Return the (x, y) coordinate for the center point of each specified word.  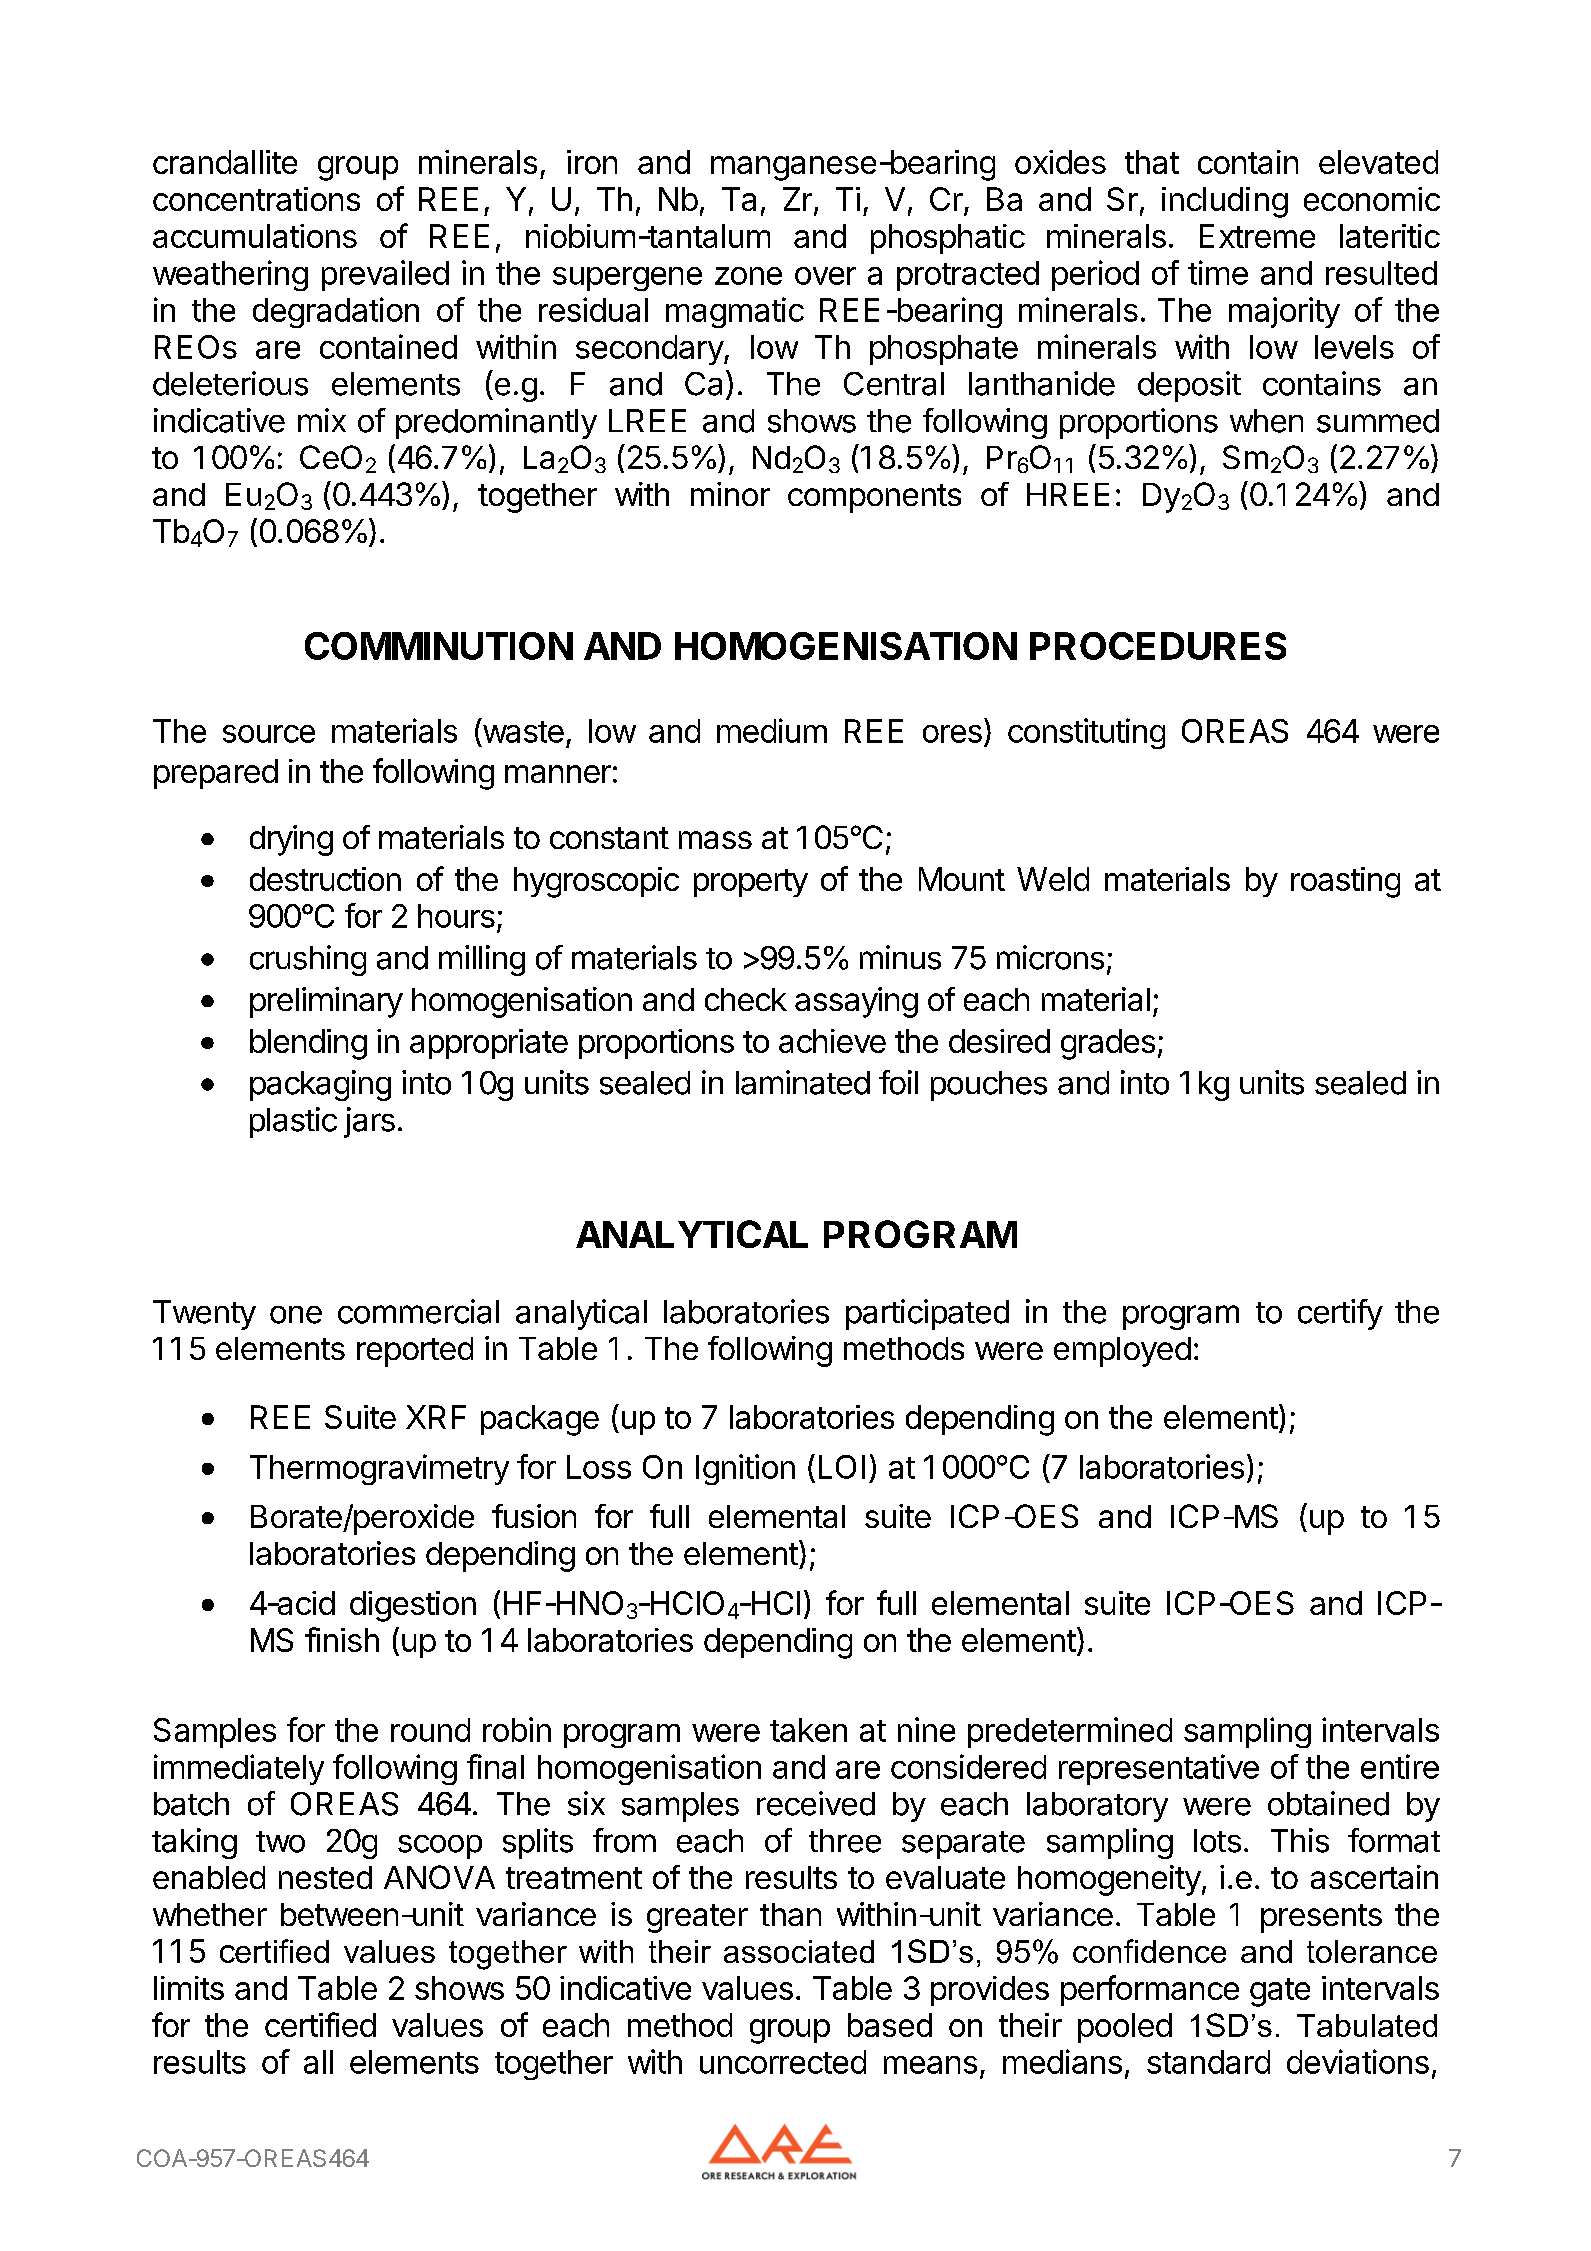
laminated (803, 1082)
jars (369, 1122)
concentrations (256, 199)
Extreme (1257, 236)
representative (1159, 1769)
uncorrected (783, 2062)
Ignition (745, 1469)
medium (772, 730)
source (269, 734)
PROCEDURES (1158, 646)
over (825, 276)
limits (189, 1988)
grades (1108, 1044)
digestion (413, 1606)
